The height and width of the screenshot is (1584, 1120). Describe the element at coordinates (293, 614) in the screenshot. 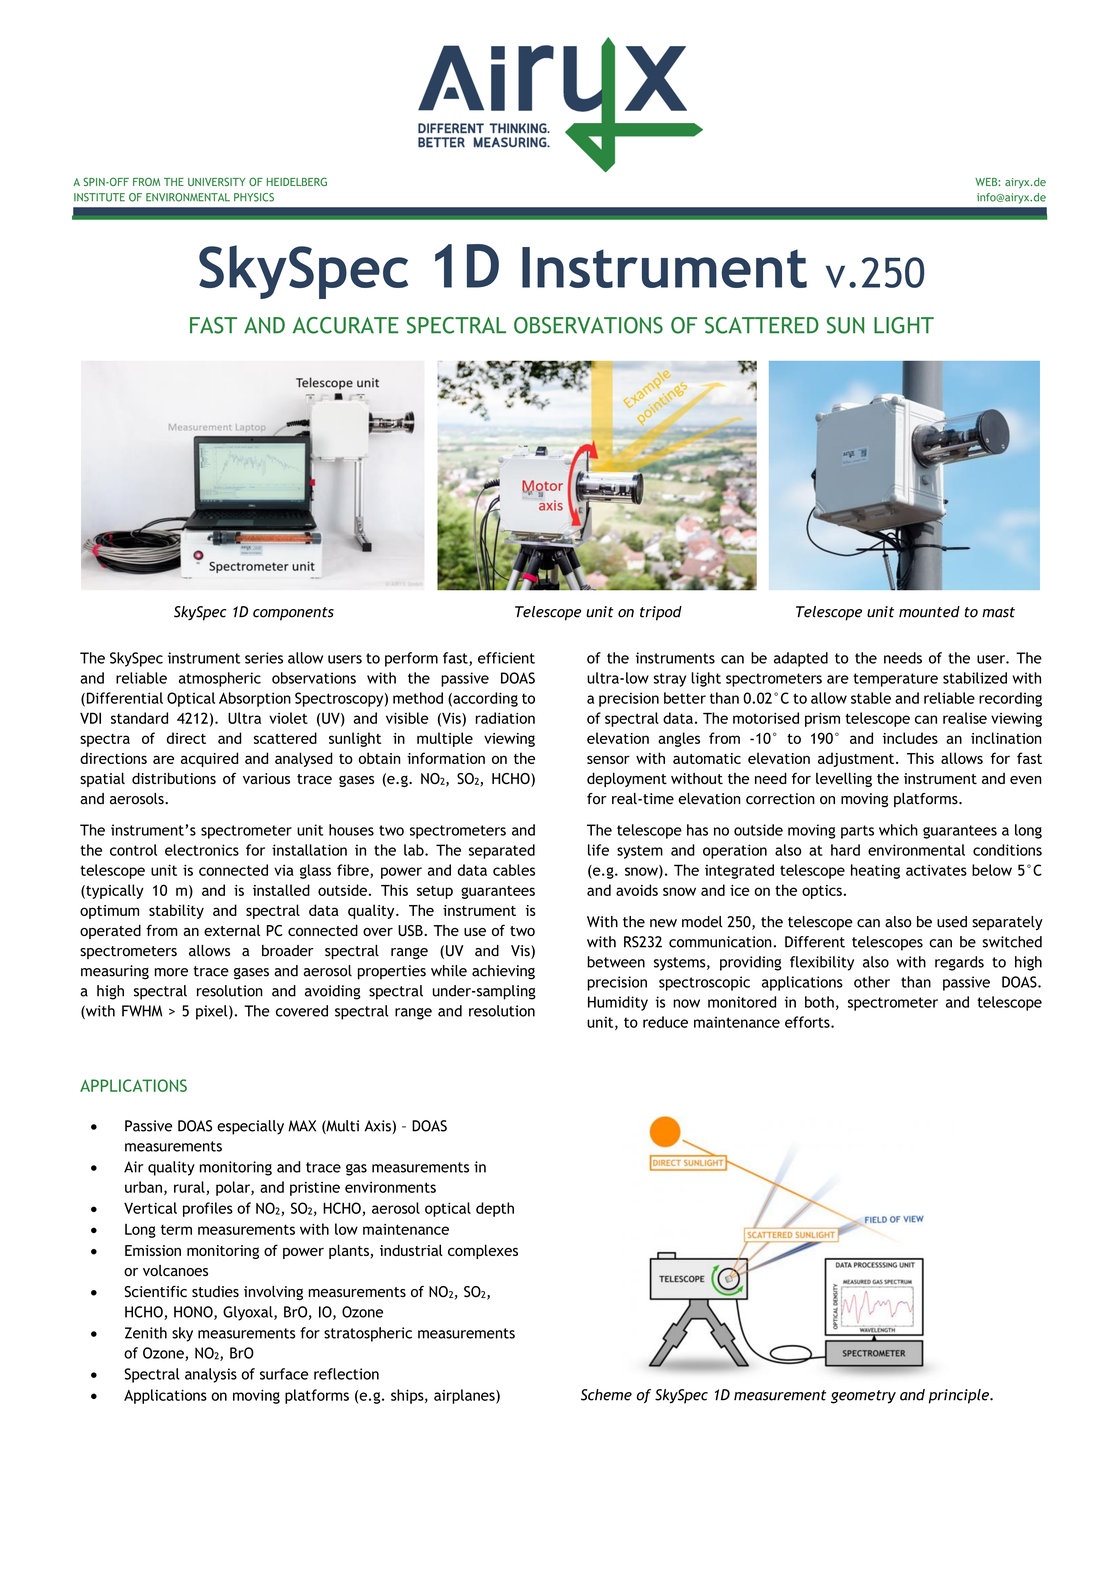

I see `components` at that location.
